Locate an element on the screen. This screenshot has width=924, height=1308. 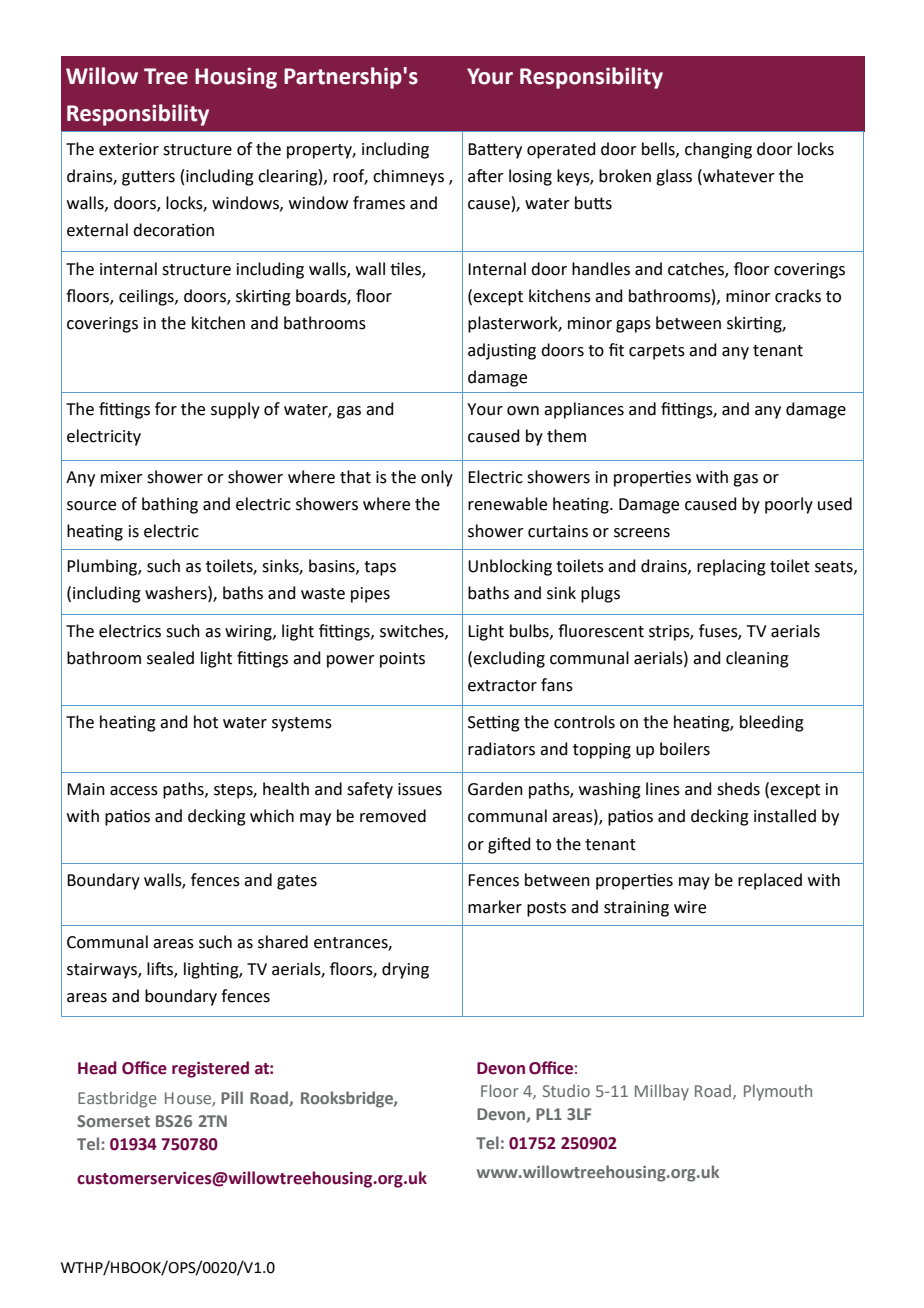
cleaning is located at coordinates (757, 659).
